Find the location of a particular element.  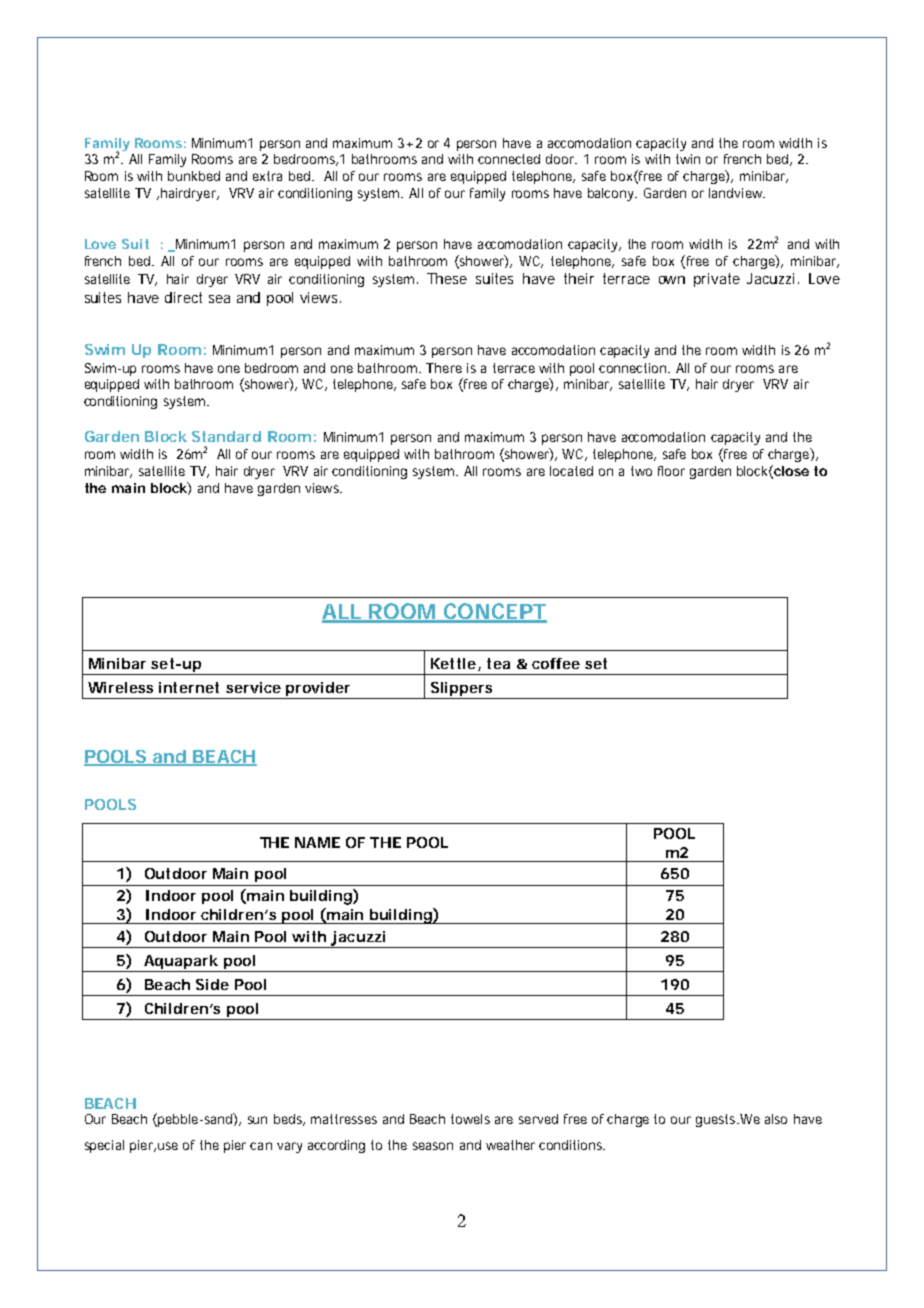

tea is located at coordinates (498, 663).
